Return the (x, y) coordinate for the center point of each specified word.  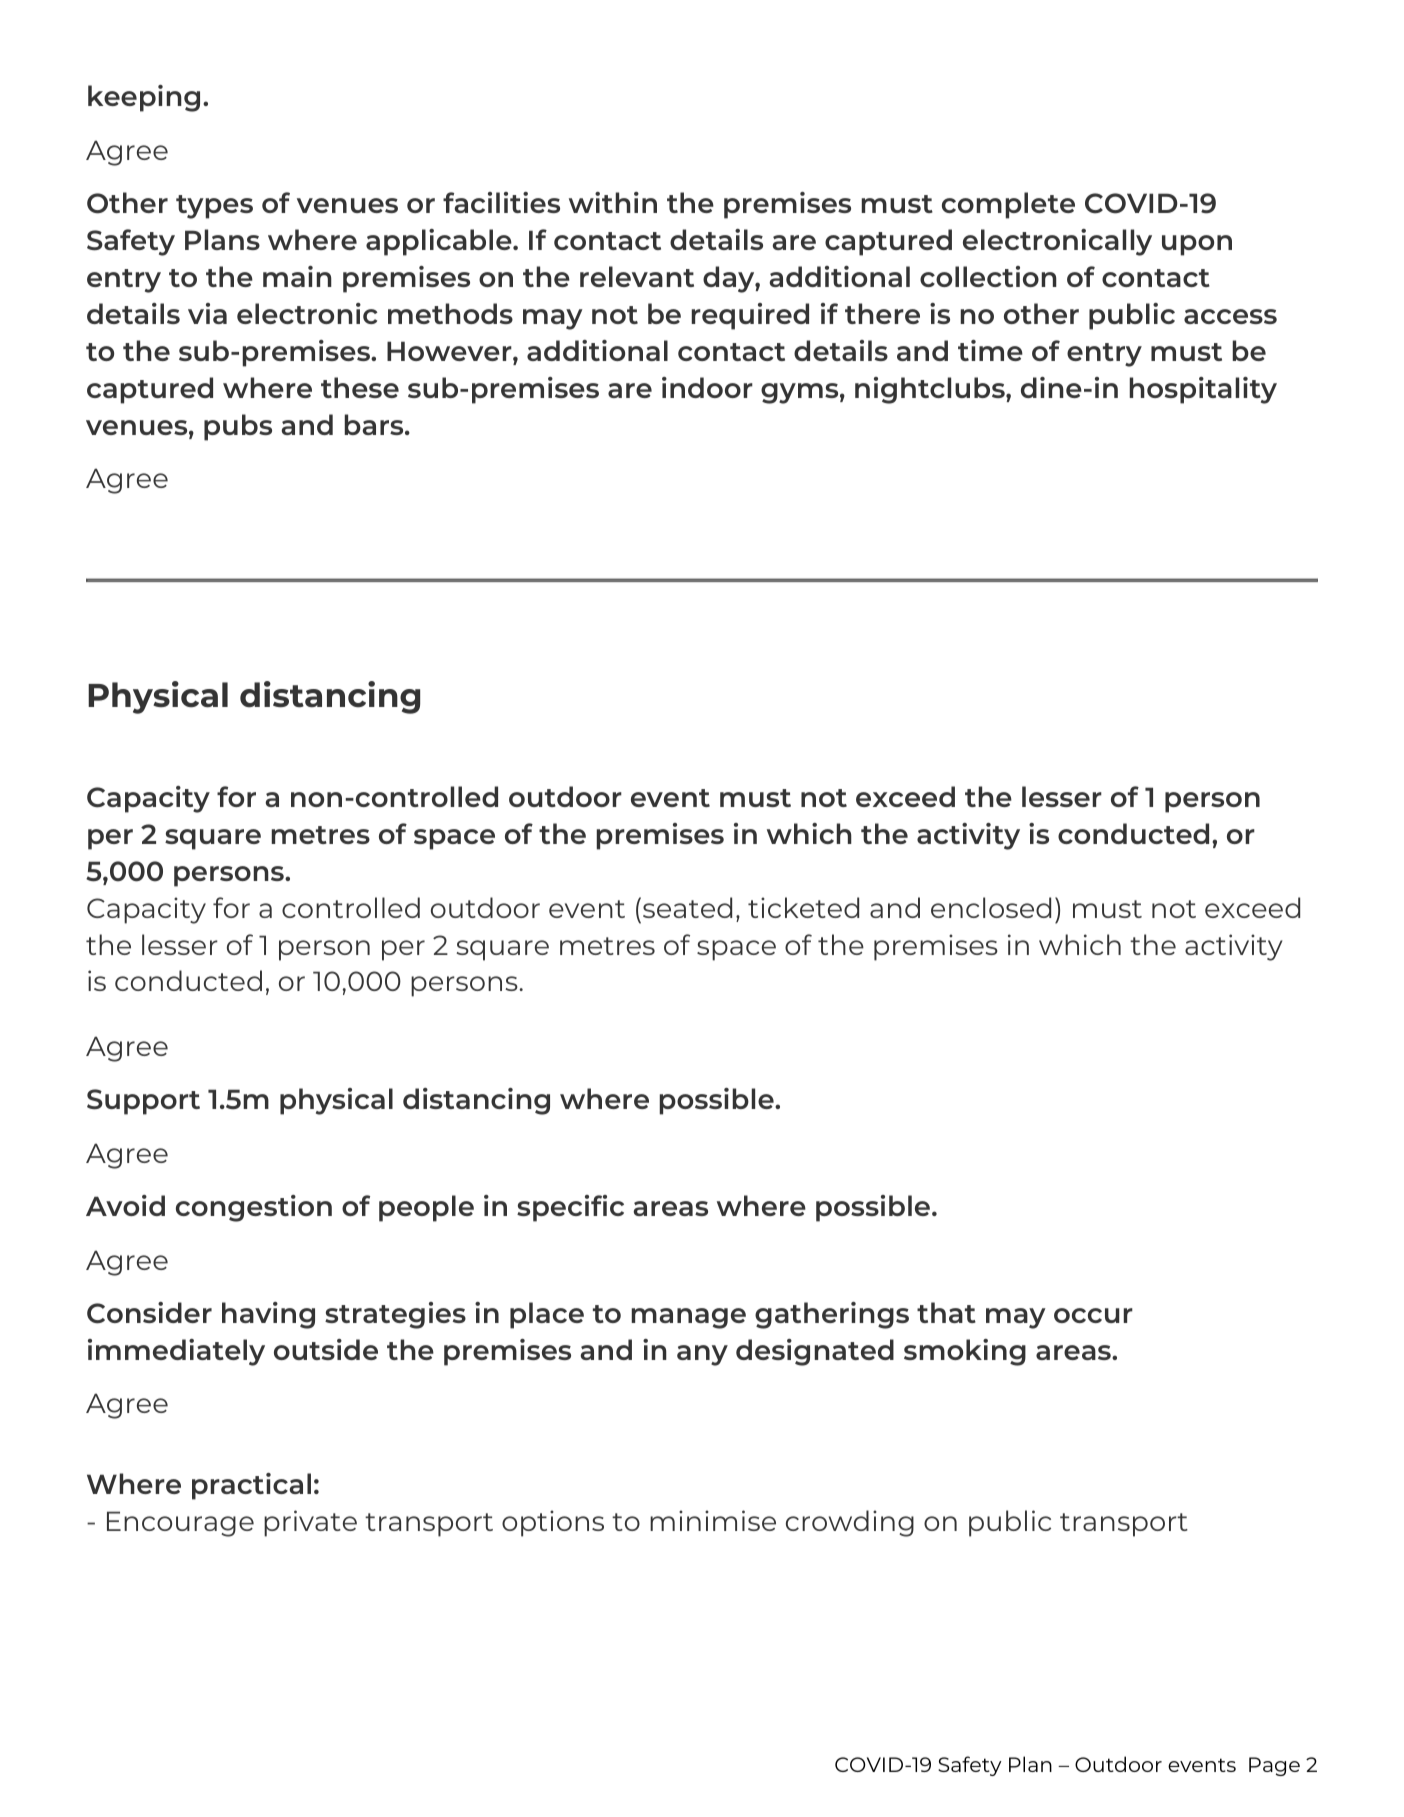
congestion (254, 1208)
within (613, 202)
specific (570, 1208)
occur (1093, 1315)
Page (1274, 1766)
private (310, 1523)
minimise (713, 1520)
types (214, 207)
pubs (238, 427)
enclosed (991, 907)
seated (687, 907)
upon (1197, 245)
